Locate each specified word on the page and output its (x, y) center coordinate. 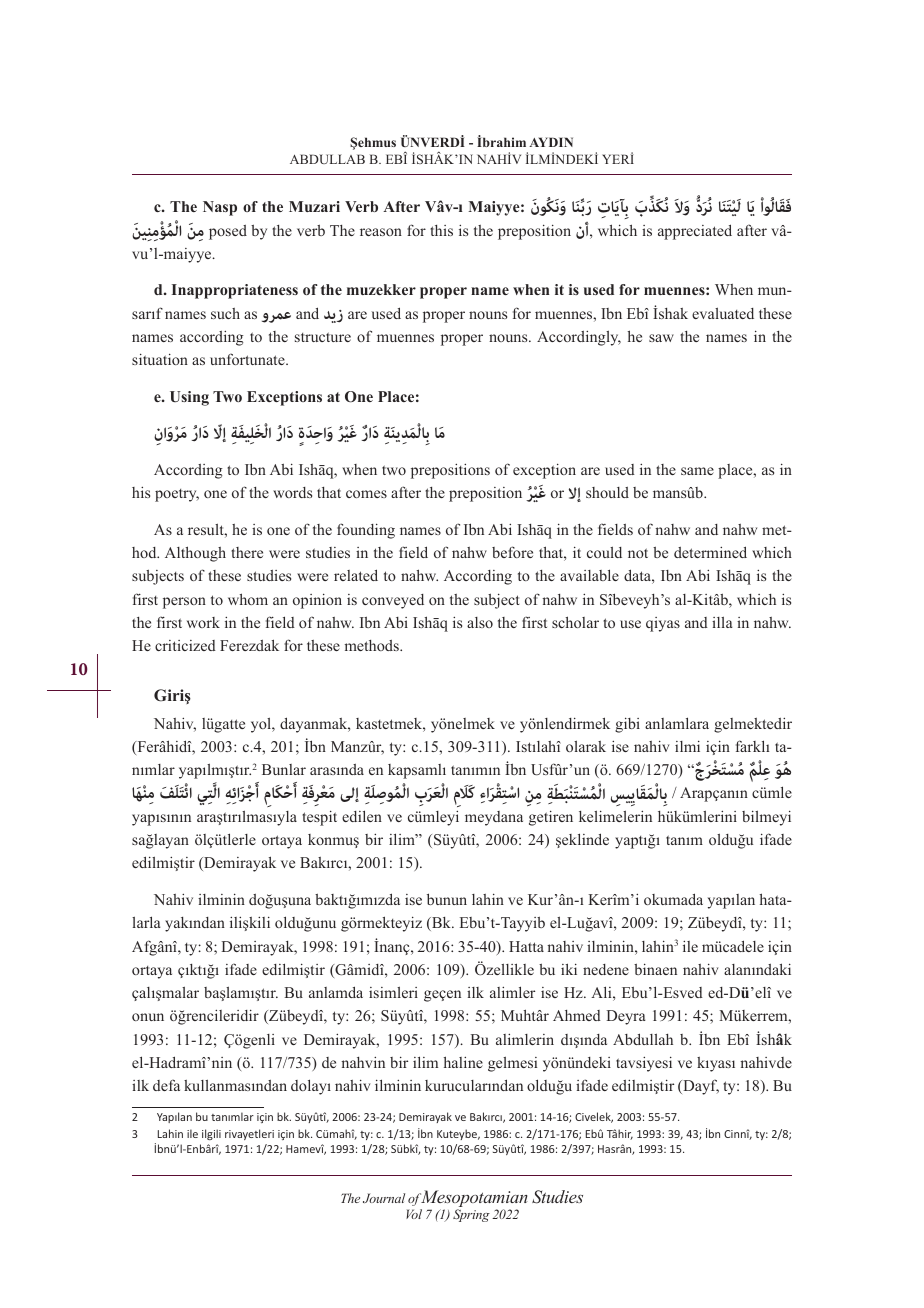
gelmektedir (753, 725)
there (247, 552)
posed (228, 232)
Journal (384, 1198)
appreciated (695, 232)
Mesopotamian (473, 1200)
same (697, 471)
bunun (447, 899)
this (441, 230)
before (512, 552)
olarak (586, 746)
